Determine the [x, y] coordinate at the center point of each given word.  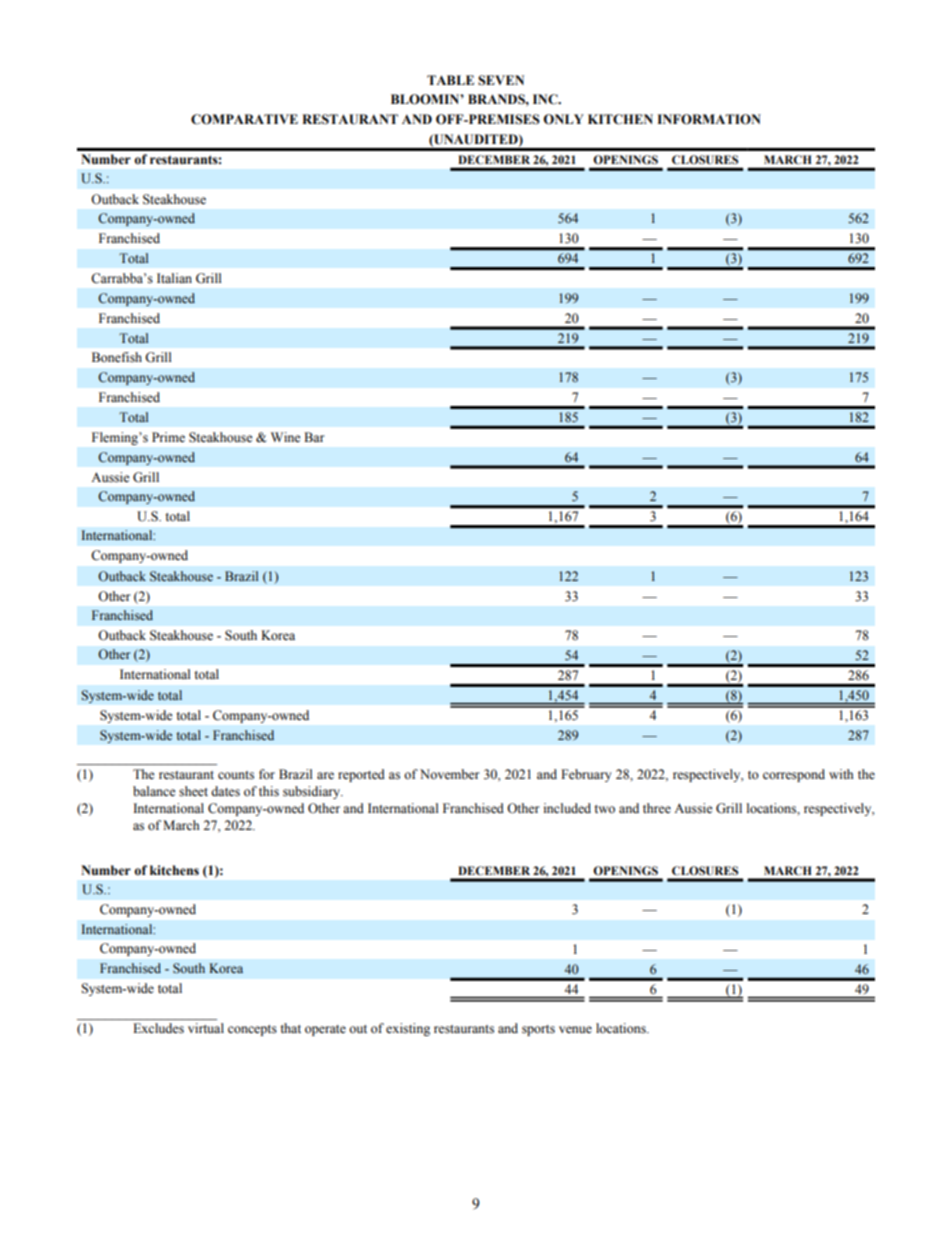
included [567, 808]
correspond [794, 775]
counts [236, 775]
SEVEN [501, 80]
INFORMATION [709, 119]
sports [538, 1030]
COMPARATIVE [244, 119]
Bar [314, 437]
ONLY [563, 119]
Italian [174, 278]
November [449, 774]
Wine [286, 437]
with [841, 774]
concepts [252, 1030]
